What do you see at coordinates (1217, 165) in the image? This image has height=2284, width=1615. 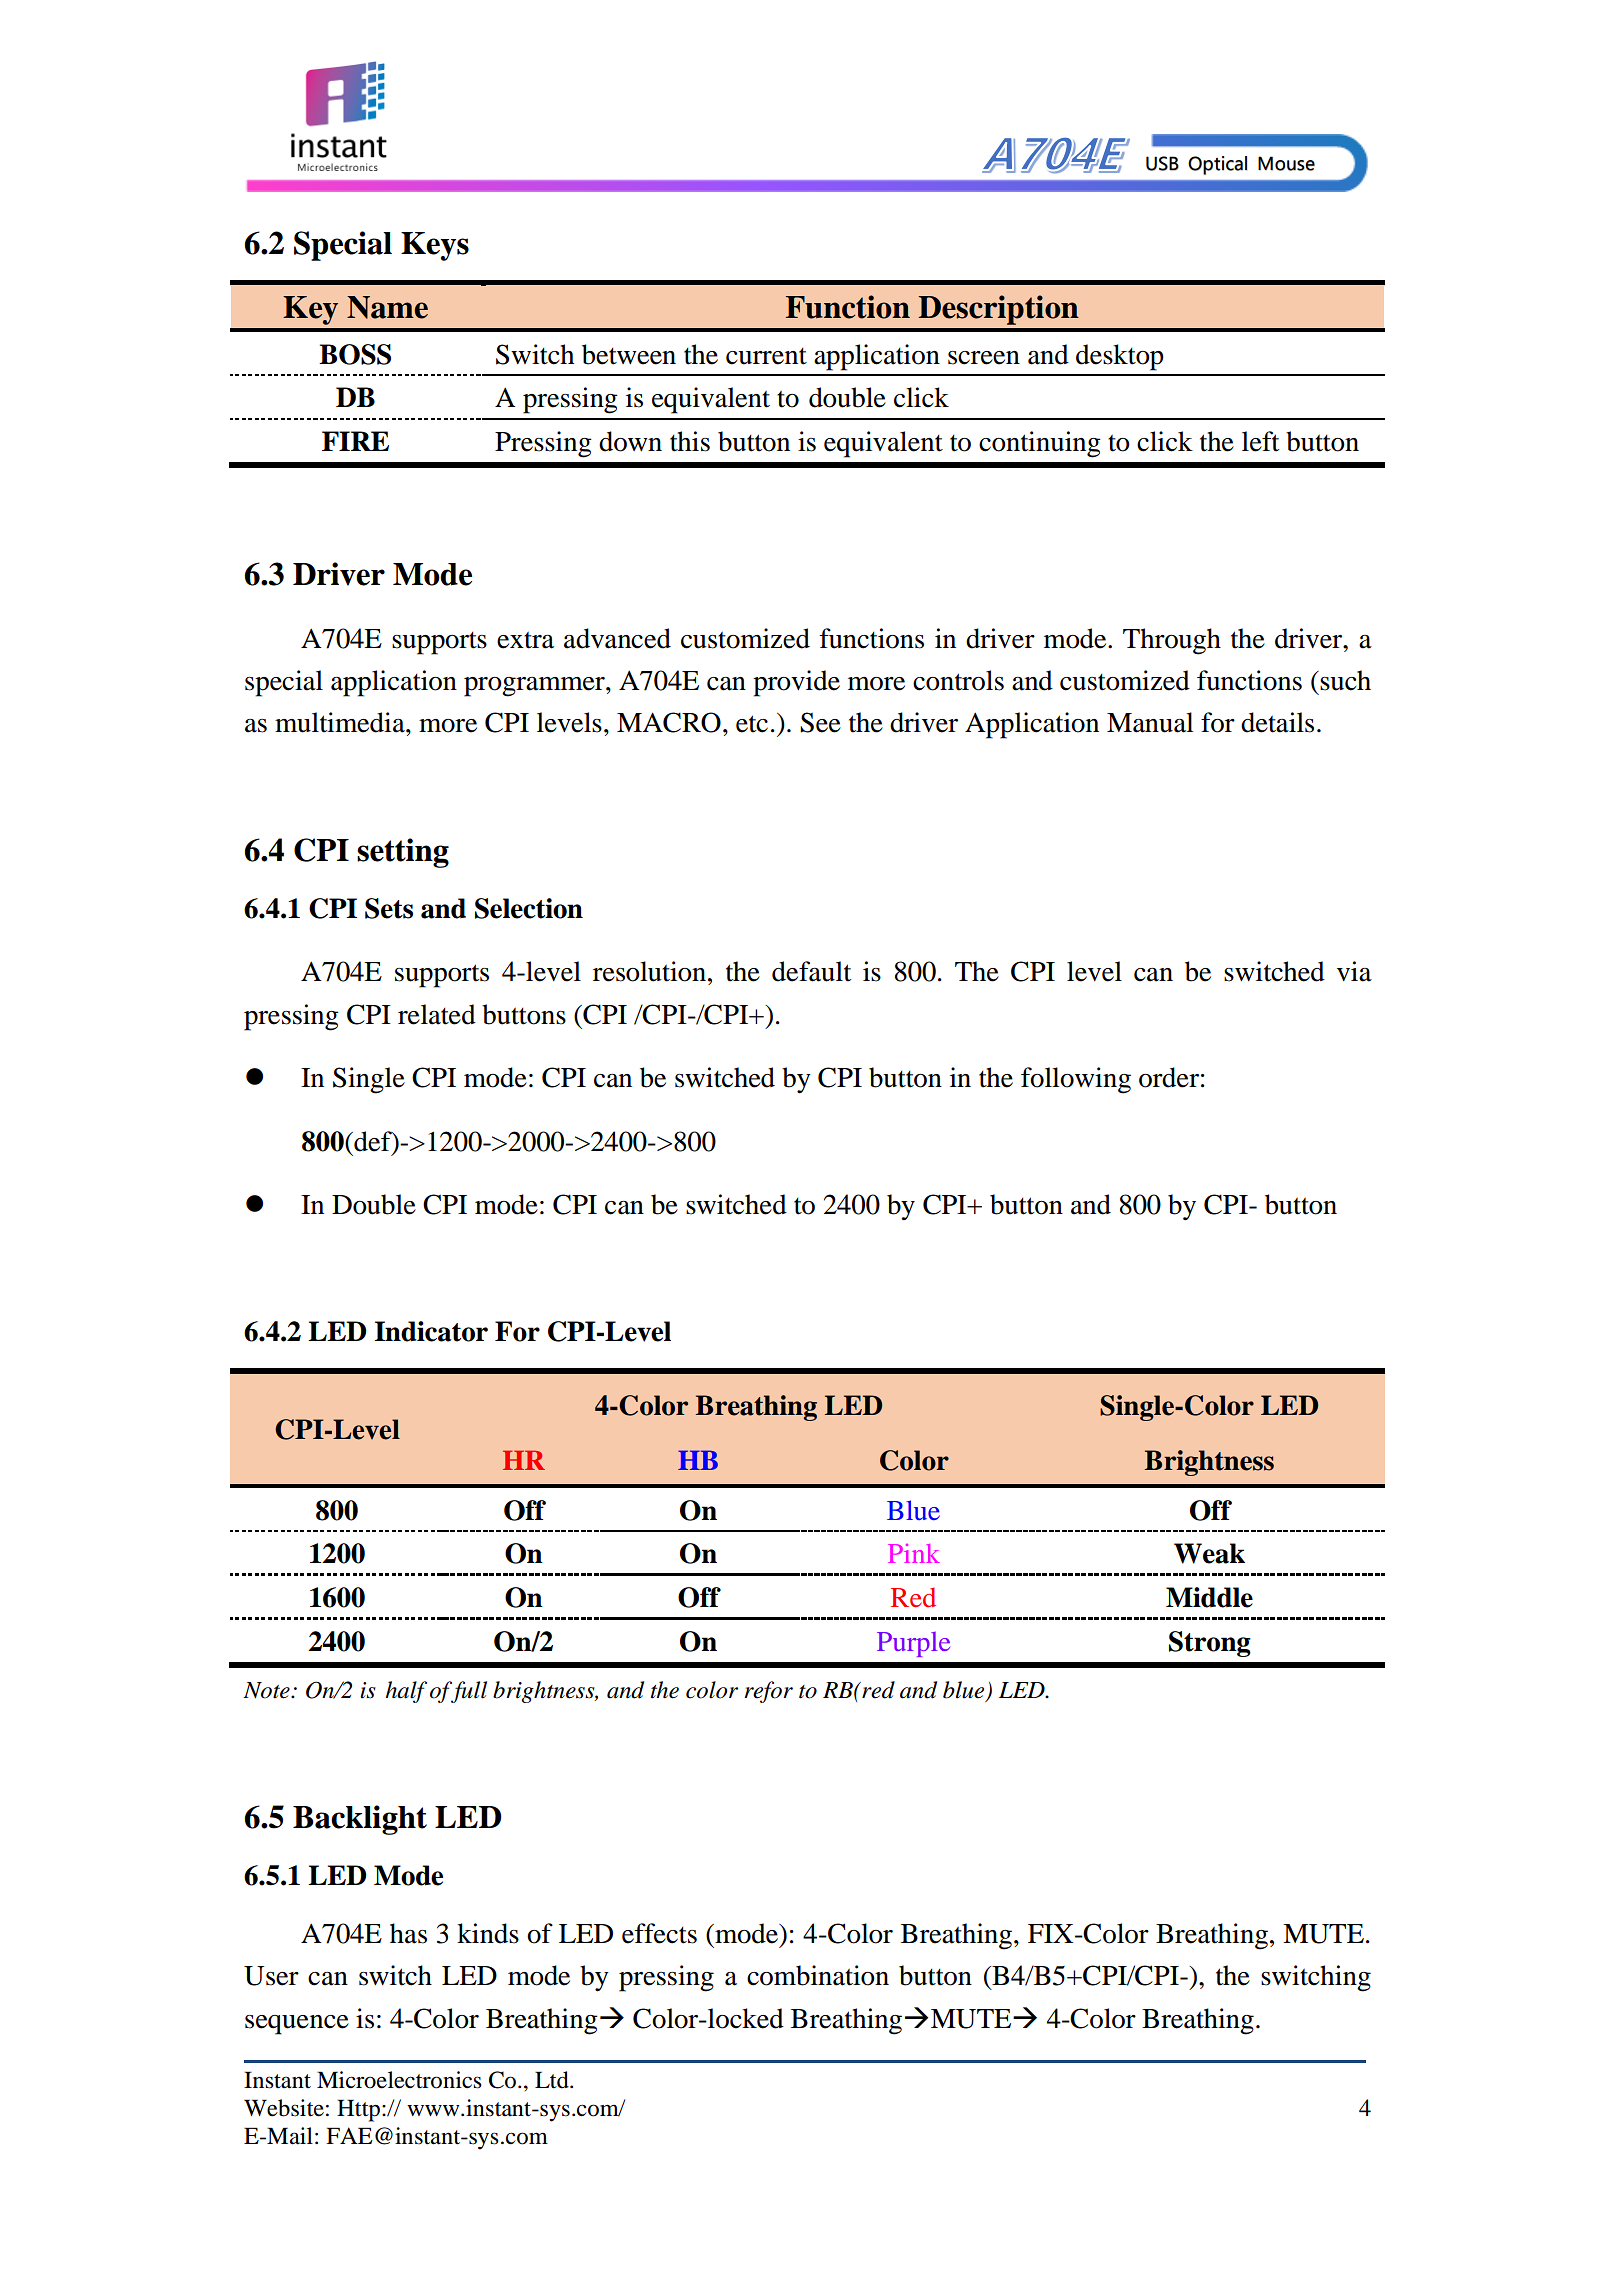 I see `Optical` at bounding box center [1217, 165].
